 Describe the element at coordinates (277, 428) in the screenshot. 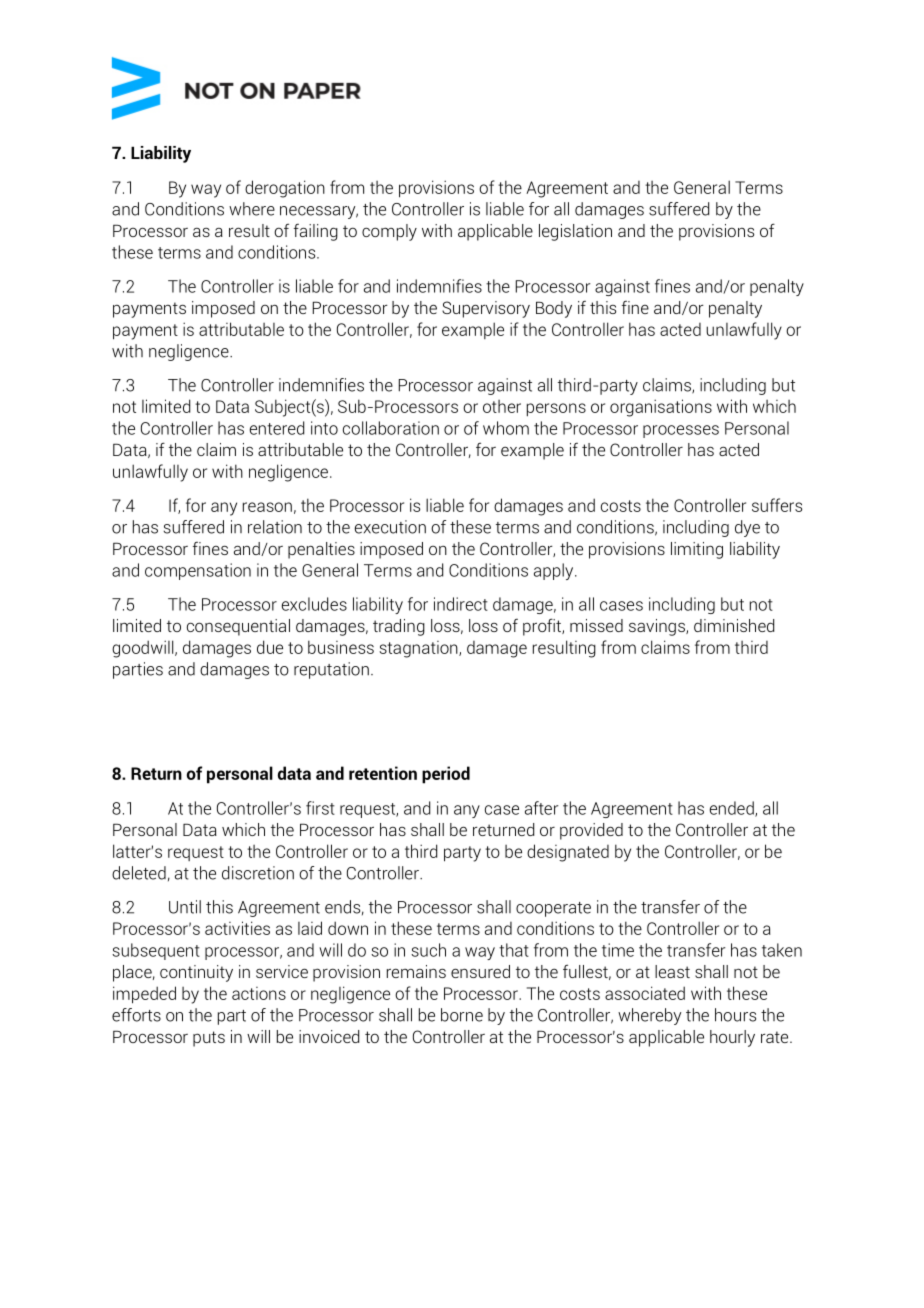

I see `entered` at that location.
